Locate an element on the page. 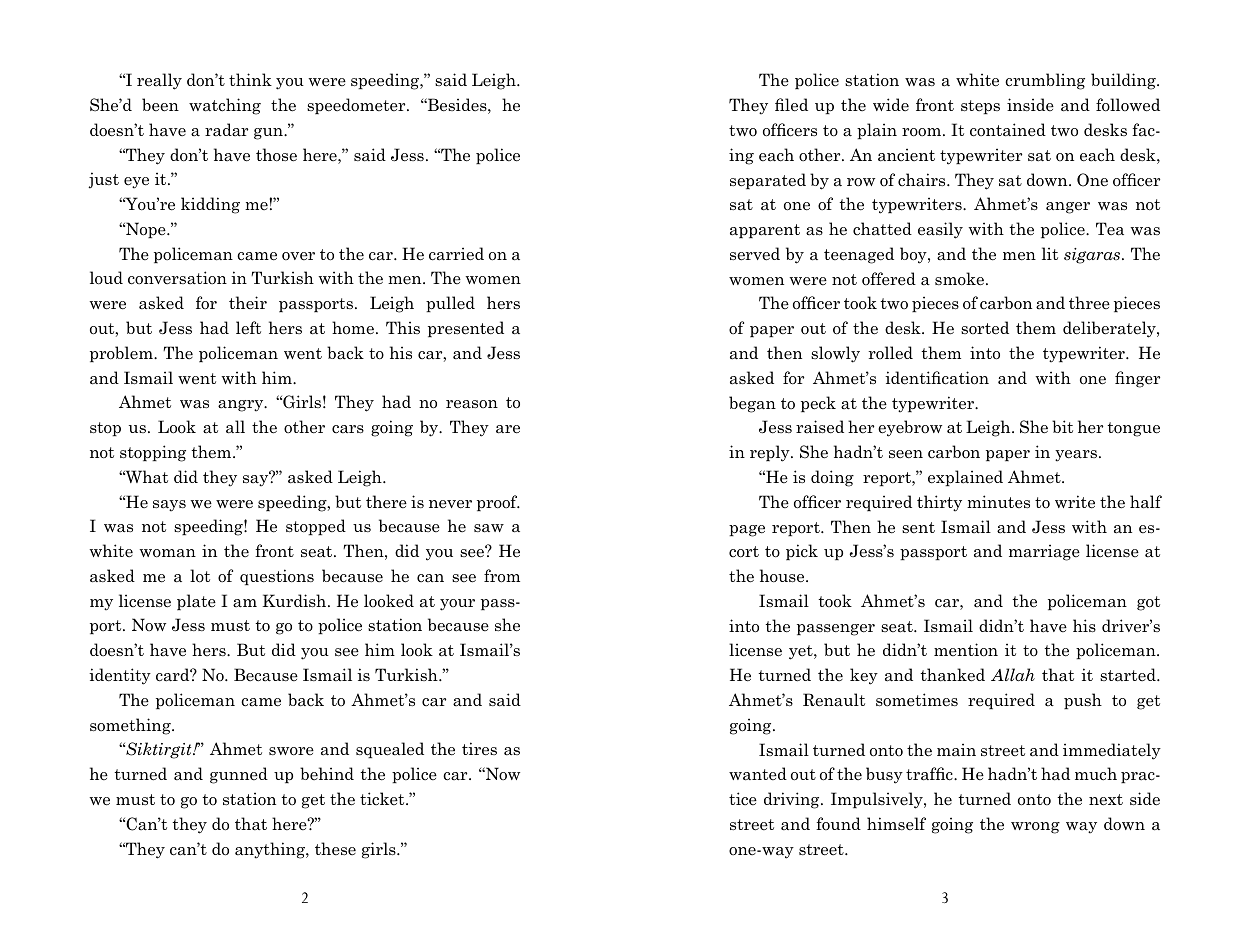  wrong is located at coordinates (1035, 828).
